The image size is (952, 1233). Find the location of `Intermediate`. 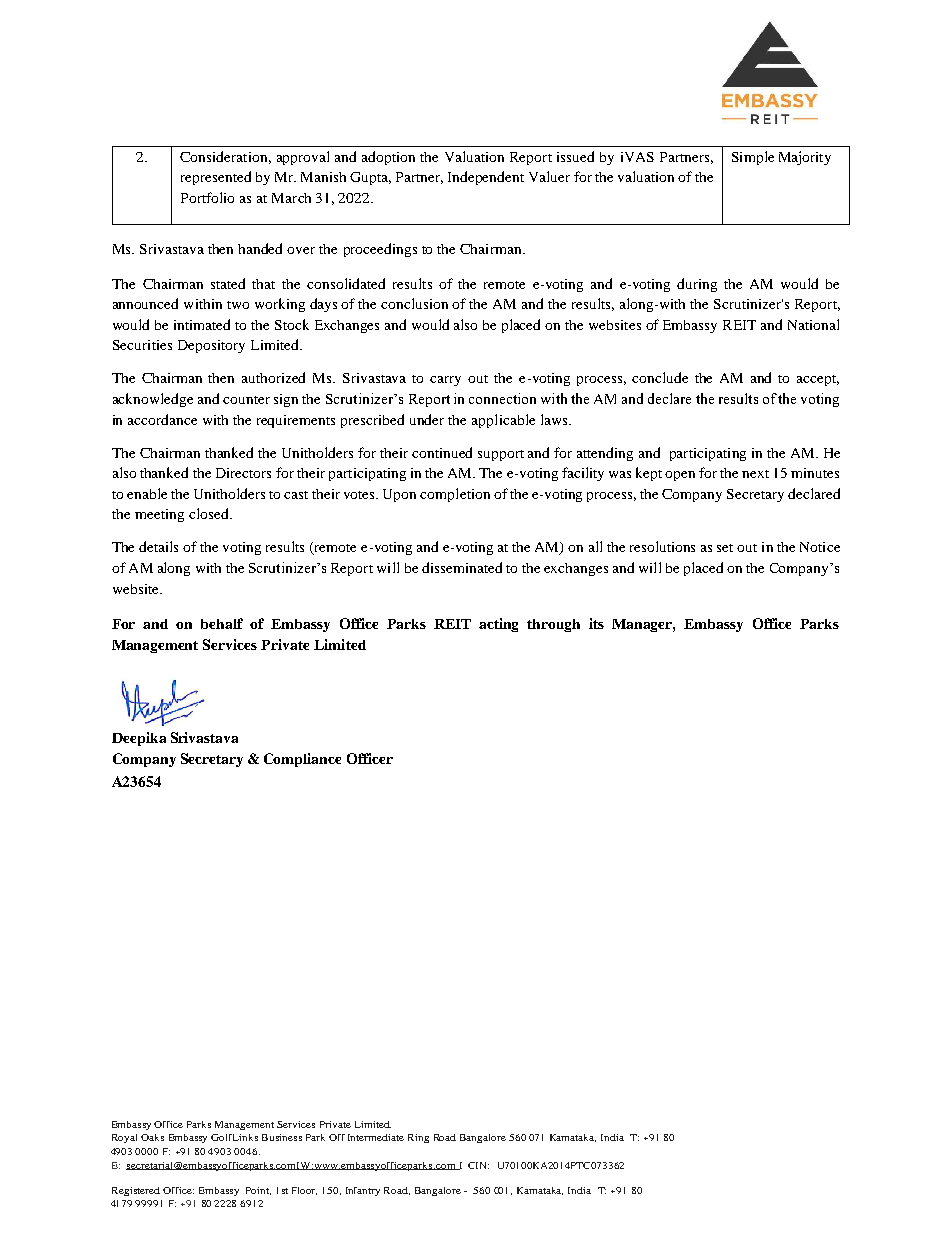

Intermediate is located at coordinates (376, 1137).
